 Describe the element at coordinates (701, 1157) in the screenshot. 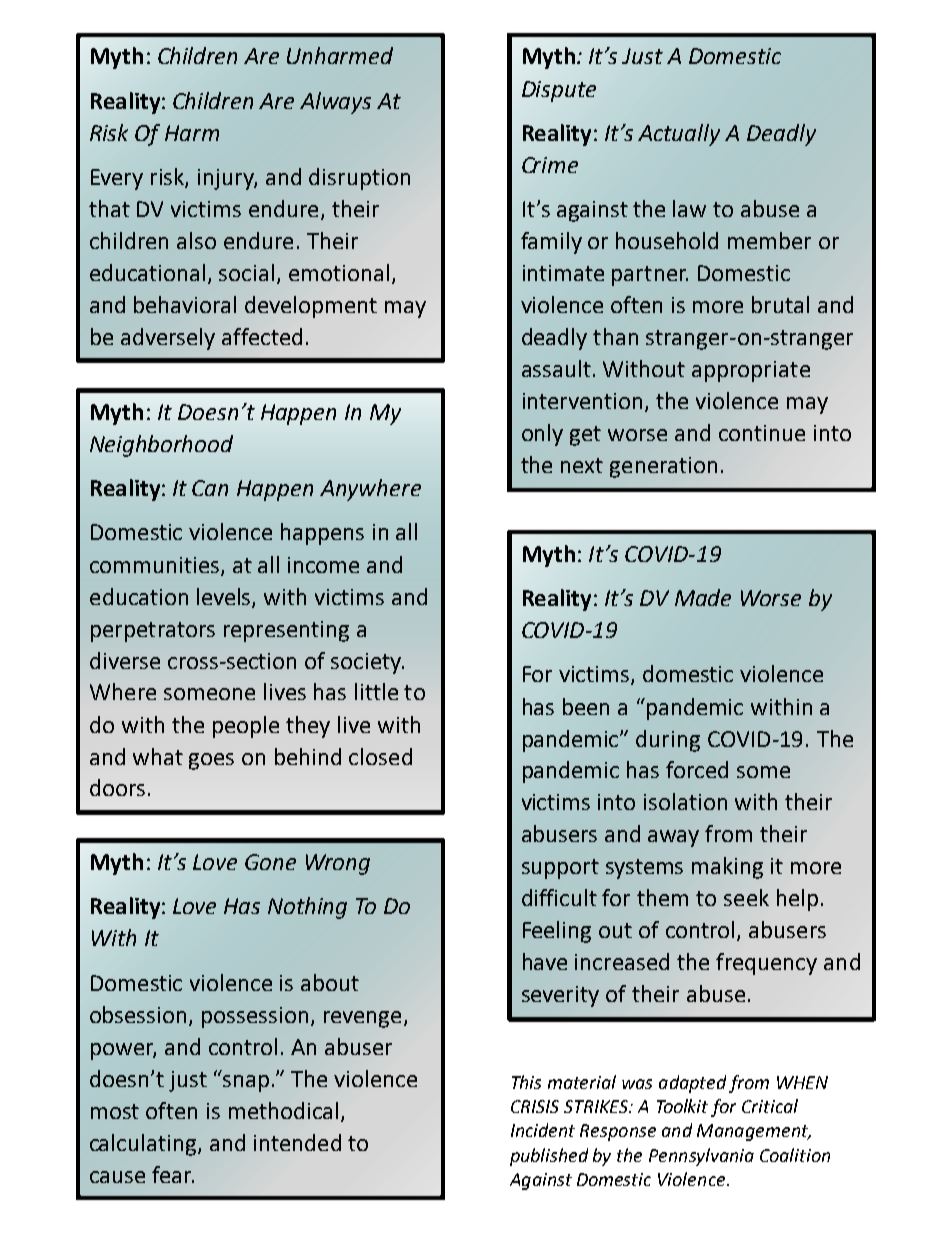

I see `Pennsylvania` at that location.
